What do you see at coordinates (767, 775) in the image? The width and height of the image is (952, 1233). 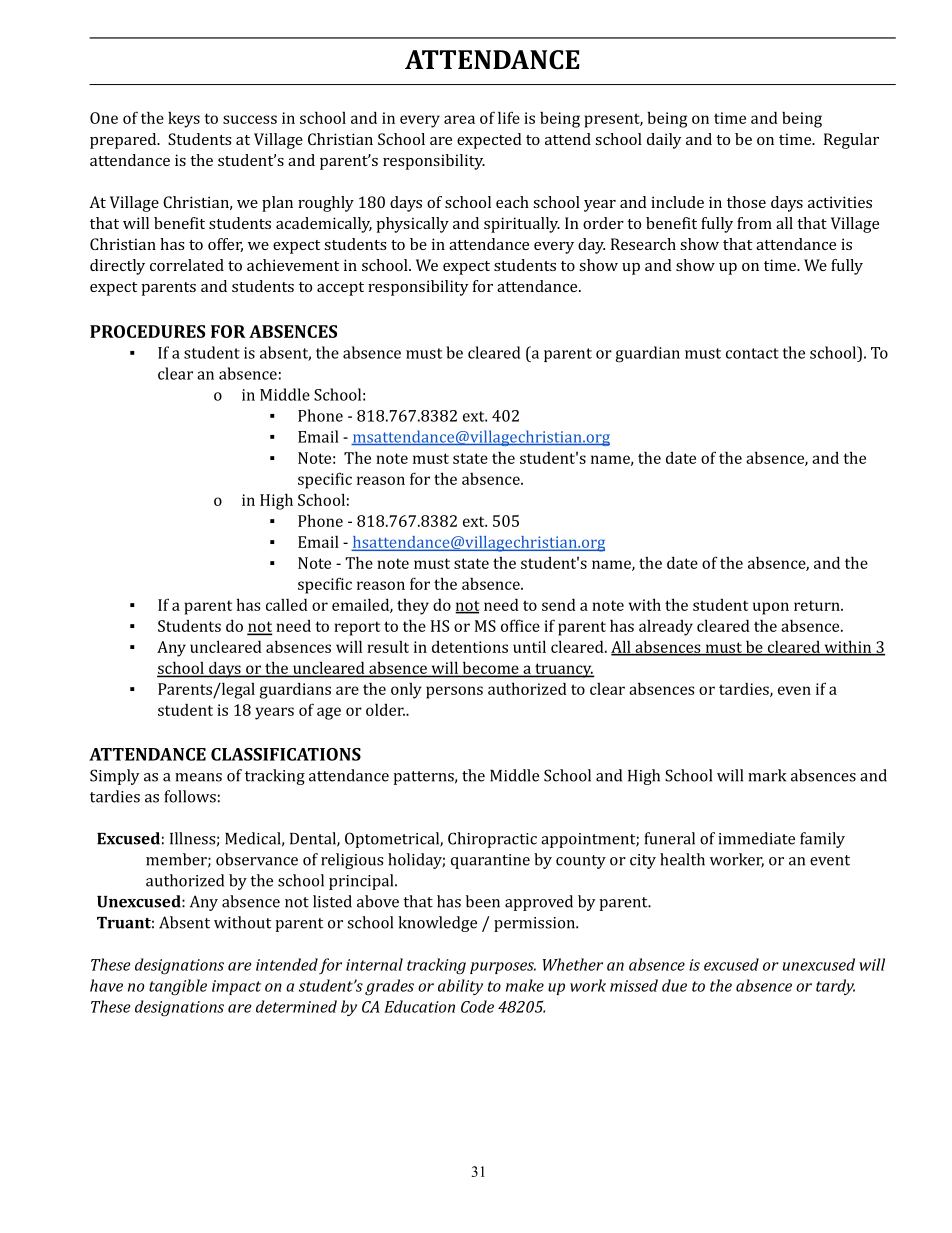 I see `mark` at bounding box center [767, 775].
